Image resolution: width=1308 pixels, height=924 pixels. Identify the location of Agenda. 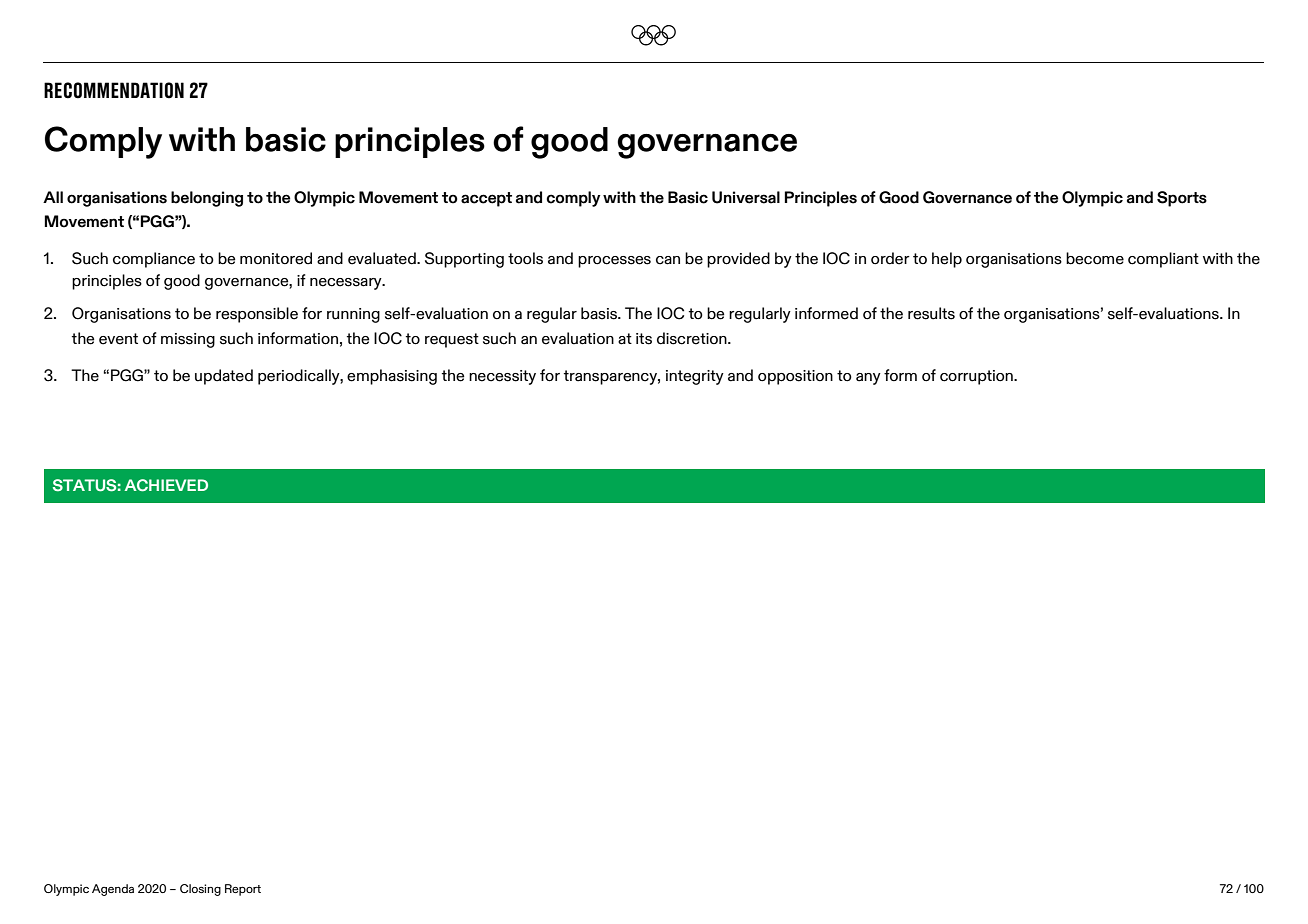
(113, 890).
